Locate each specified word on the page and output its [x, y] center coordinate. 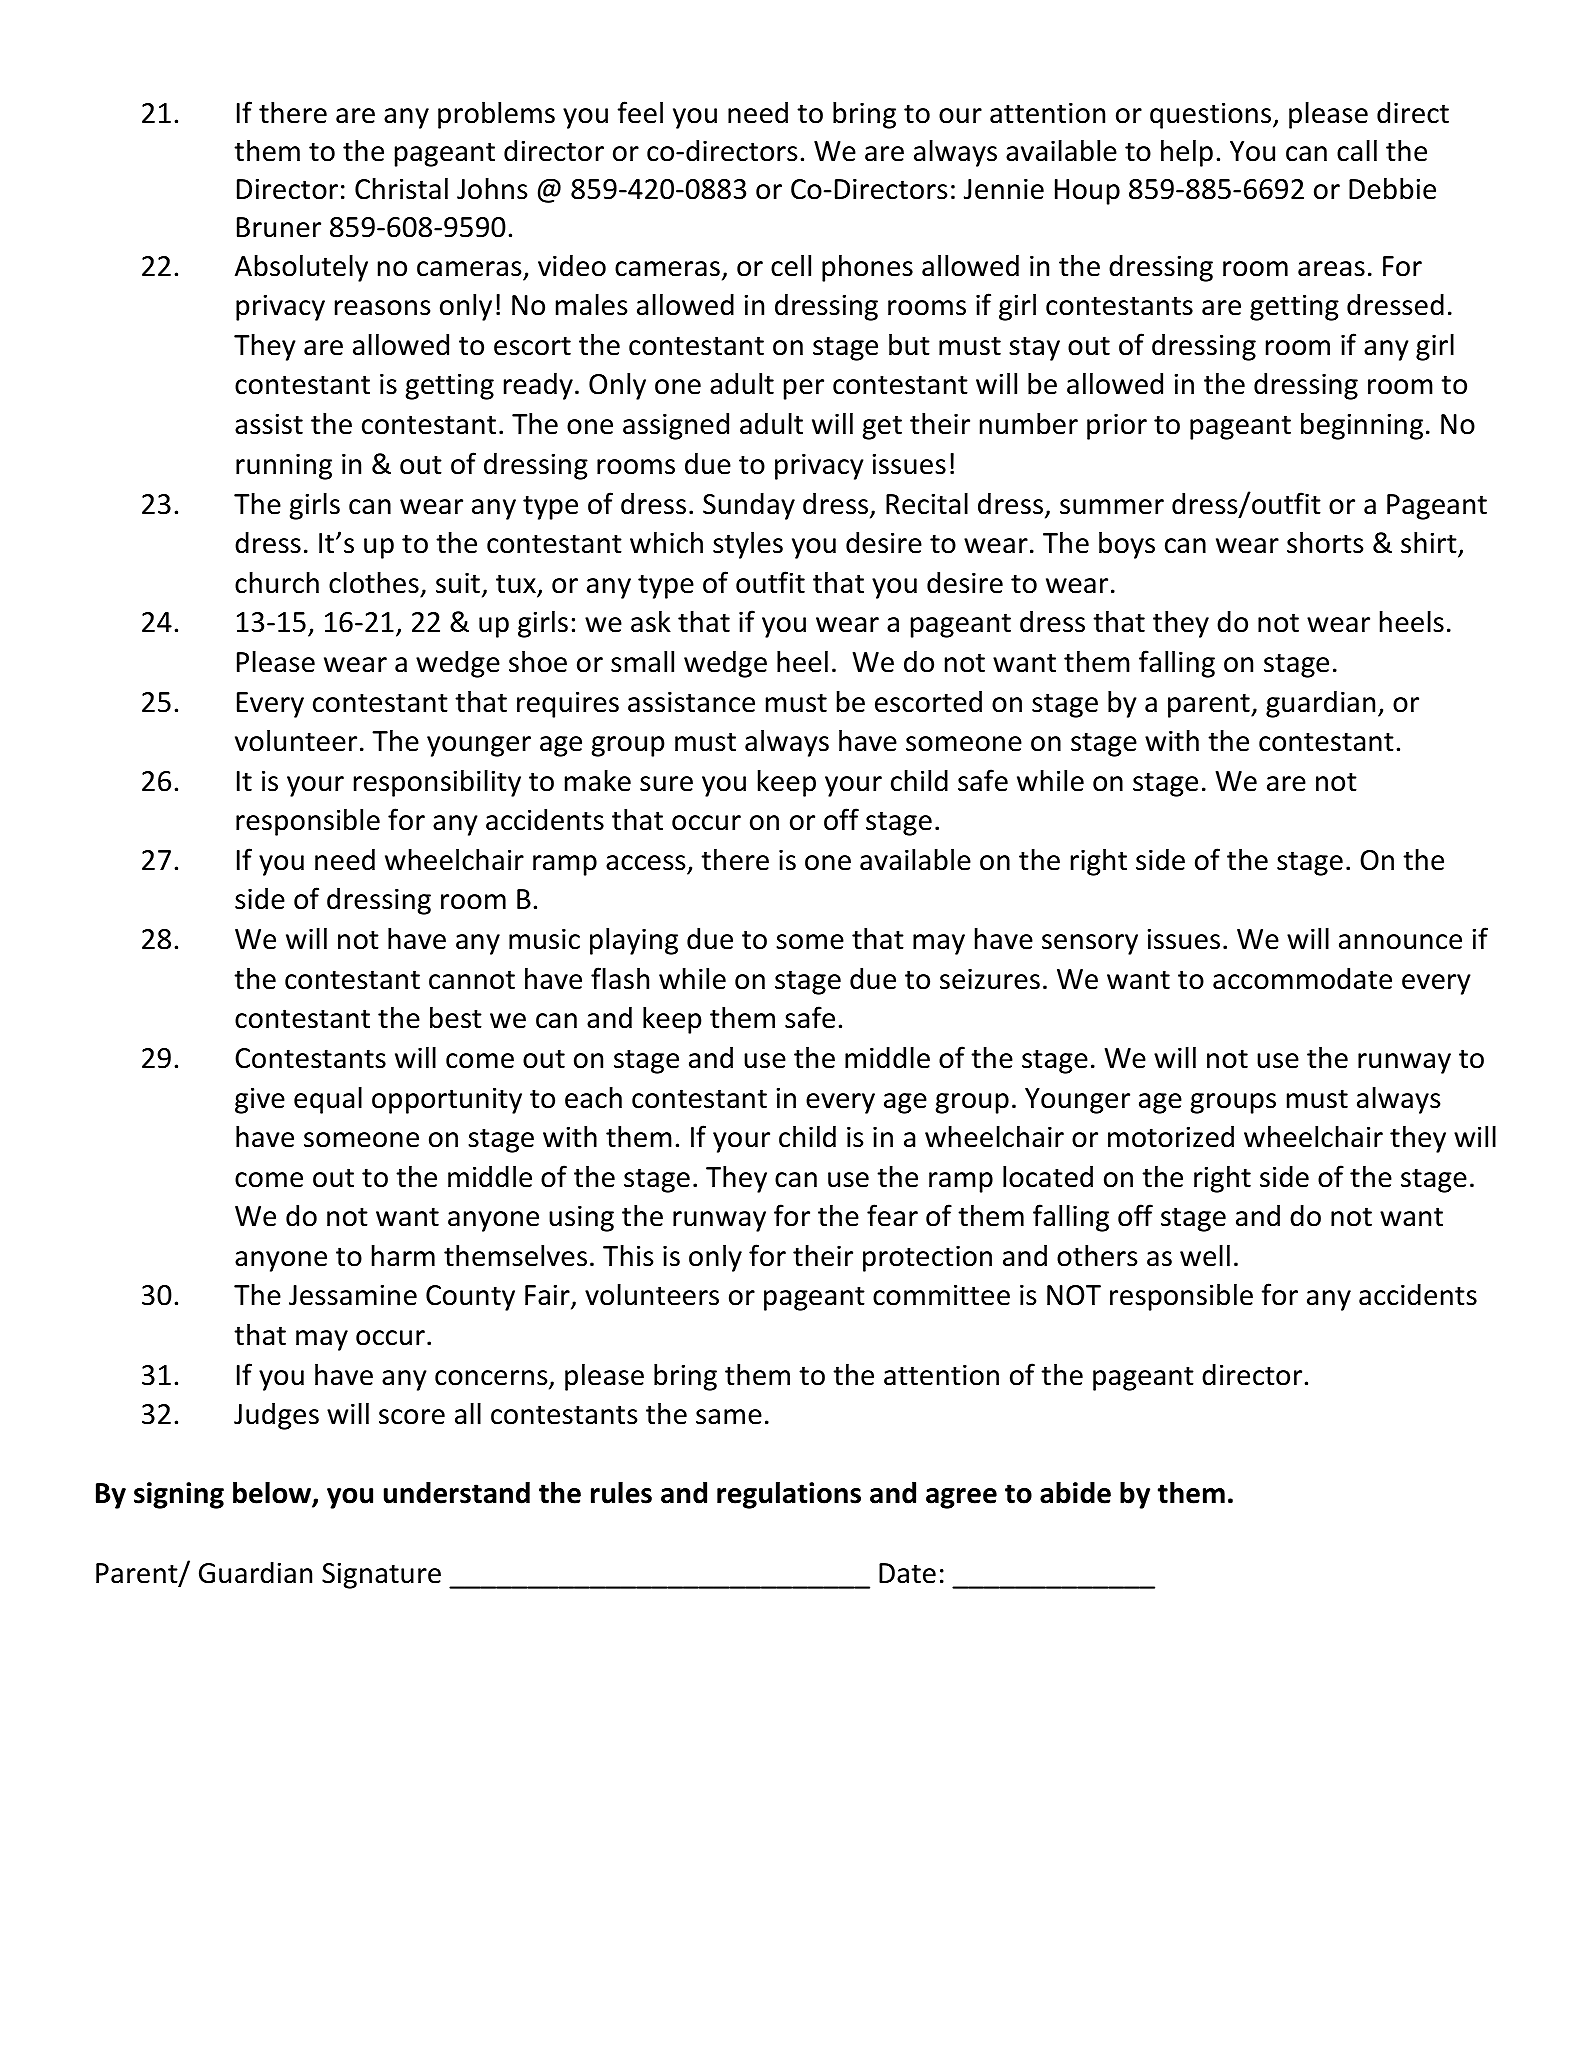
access [645, 863]
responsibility [437, 783]
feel [640, 112]
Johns [492, 188]
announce [1400, 942]
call [1357, 150]
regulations [789, 1495]
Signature [381, 1575]
